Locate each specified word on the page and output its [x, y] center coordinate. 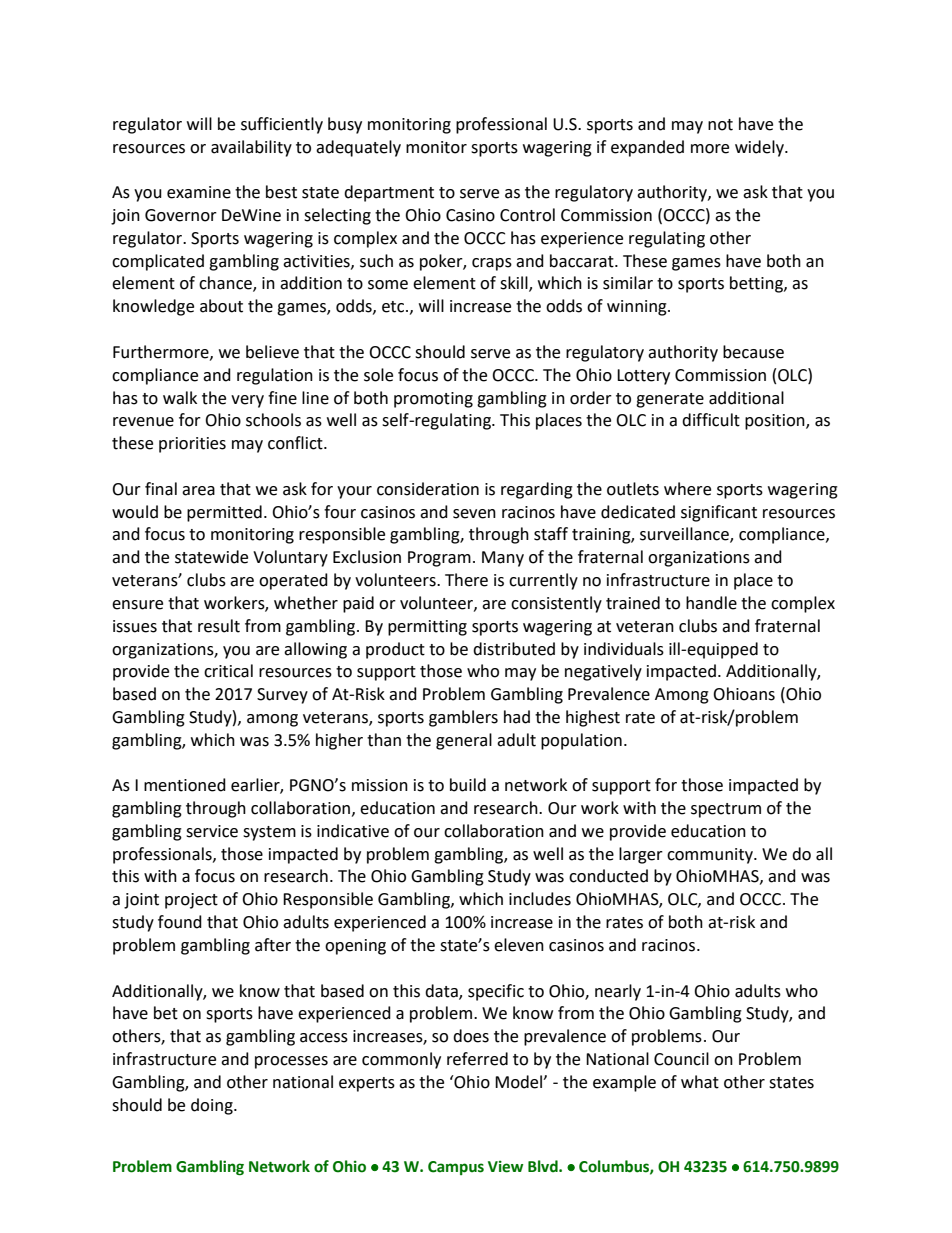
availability [251, 148]
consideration [428, 489]
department [389, 193]
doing [213, 1106]
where [687, 489]
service [212, 831]
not [720, 125]
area [198, 491]
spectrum [726, 810]
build [468, 785]
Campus [456, 1168]
